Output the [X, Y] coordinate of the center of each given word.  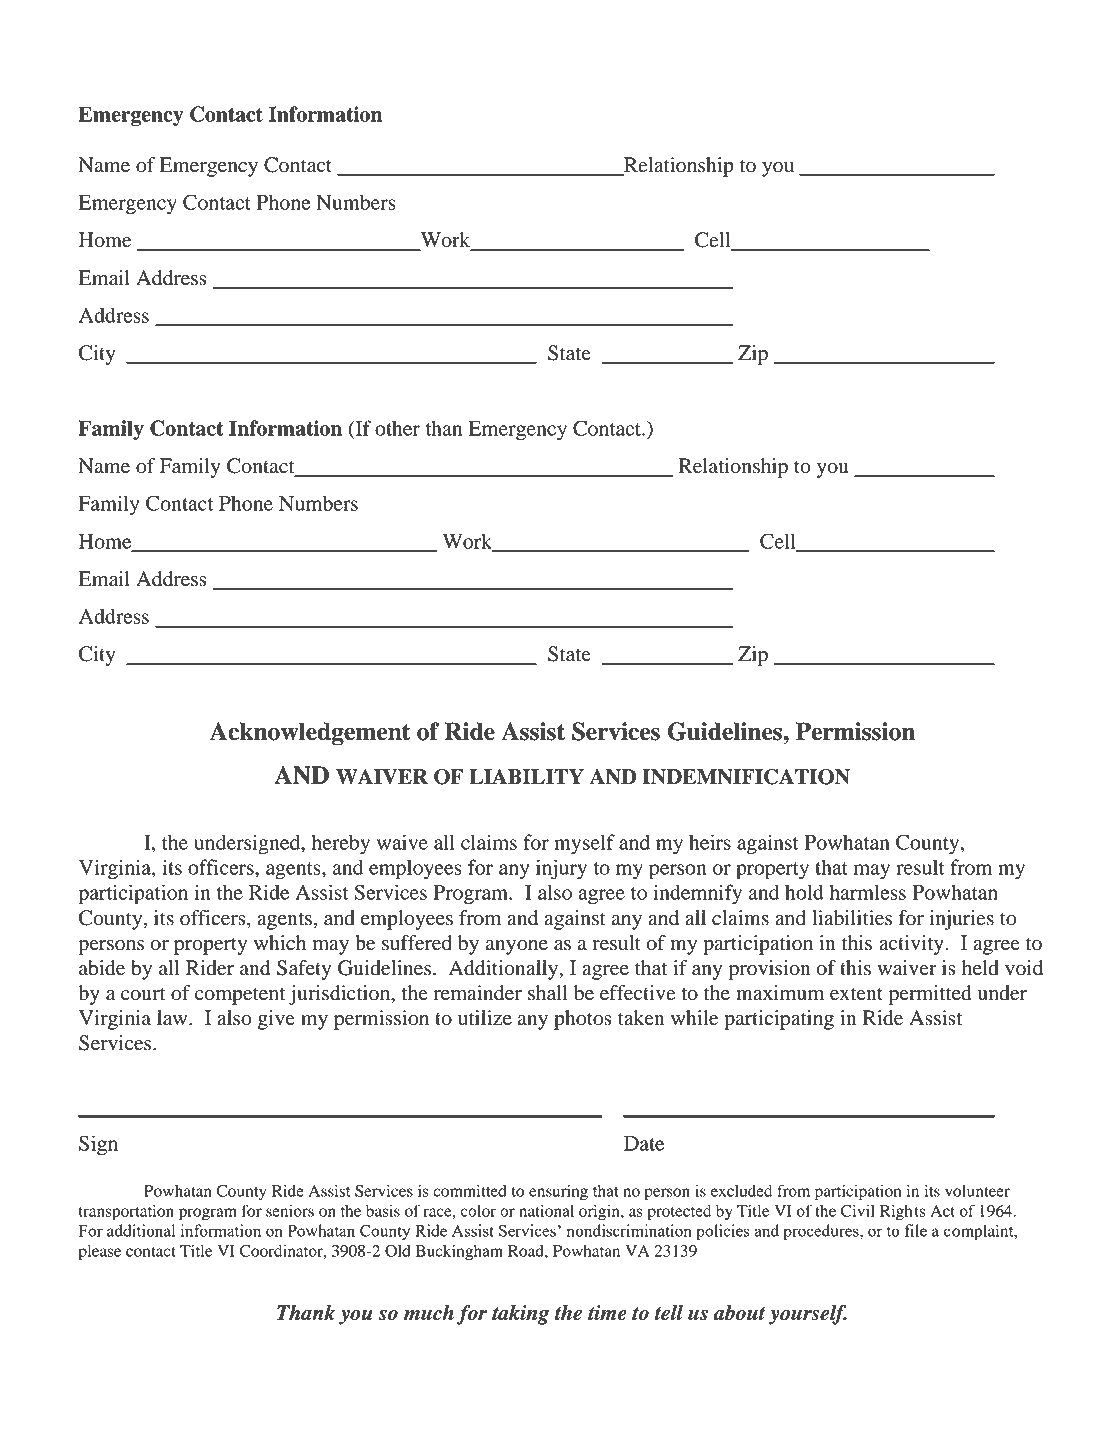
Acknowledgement [310, 734]
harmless [867, 892]
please [100, 1253]
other [397, 428]
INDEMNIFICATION [746, 777]
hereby [340, 844]
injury [561, 869]
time [607, 1313]
